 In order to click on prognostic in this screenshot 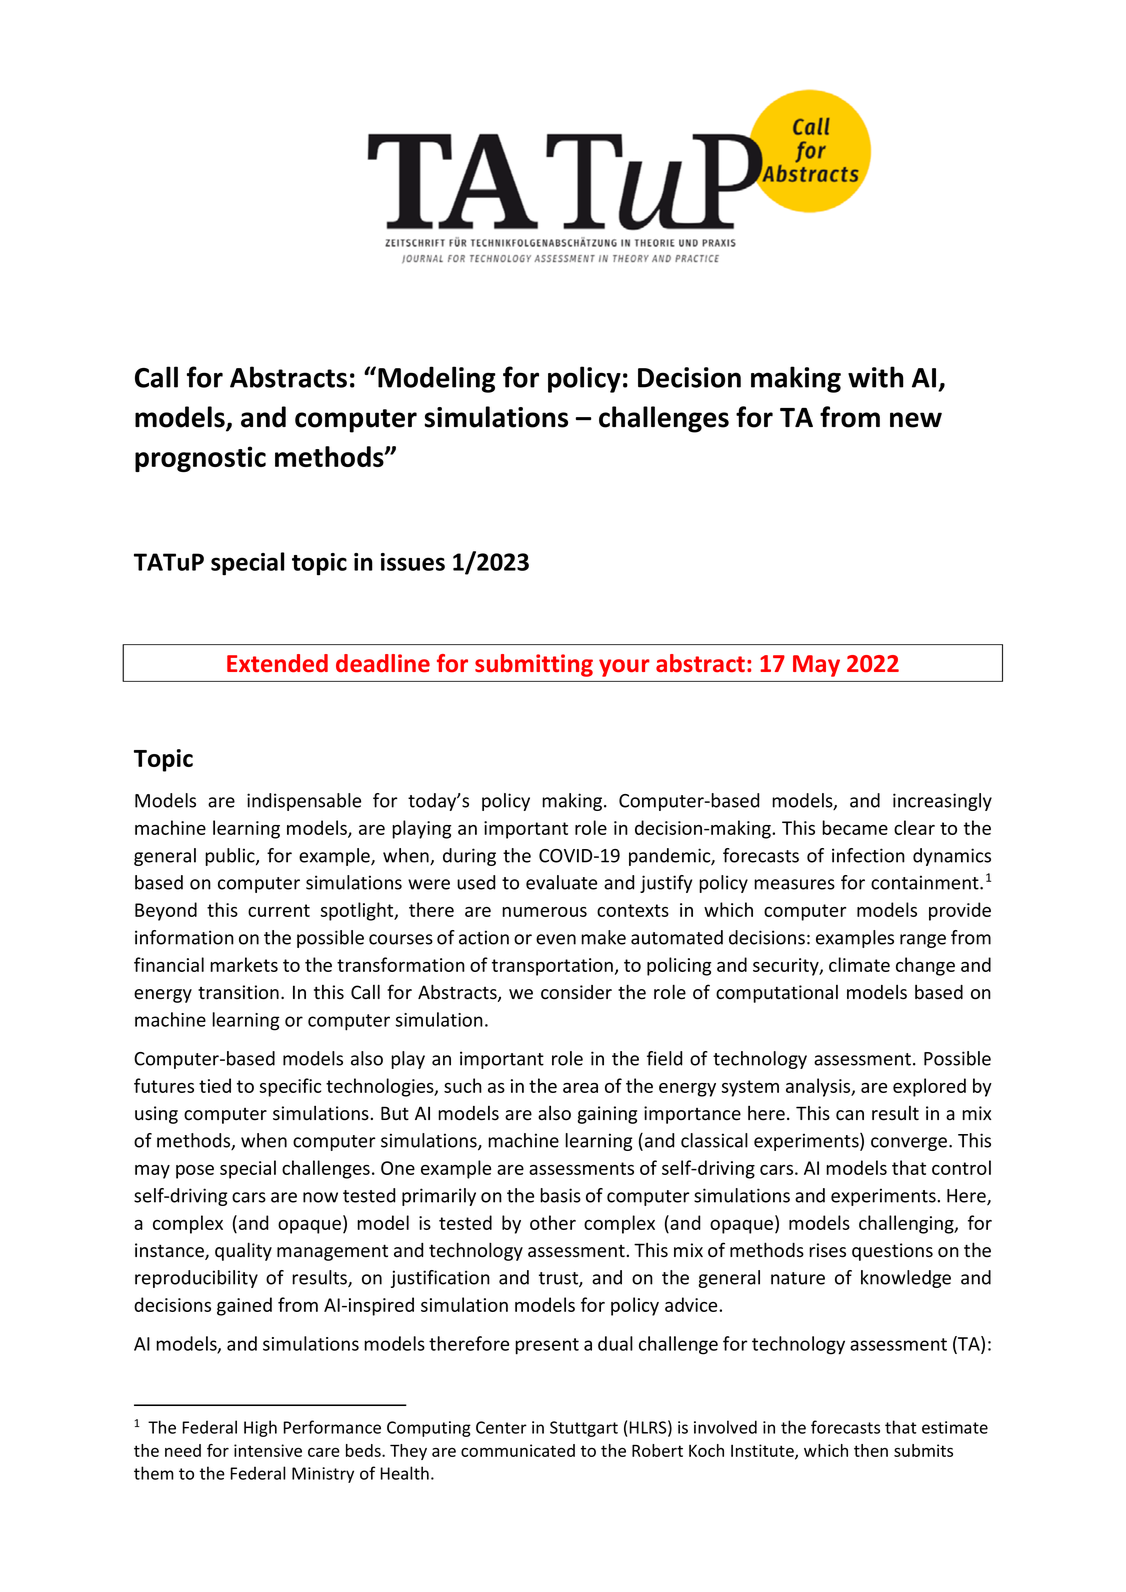, I will do `click(200, 459)`.
